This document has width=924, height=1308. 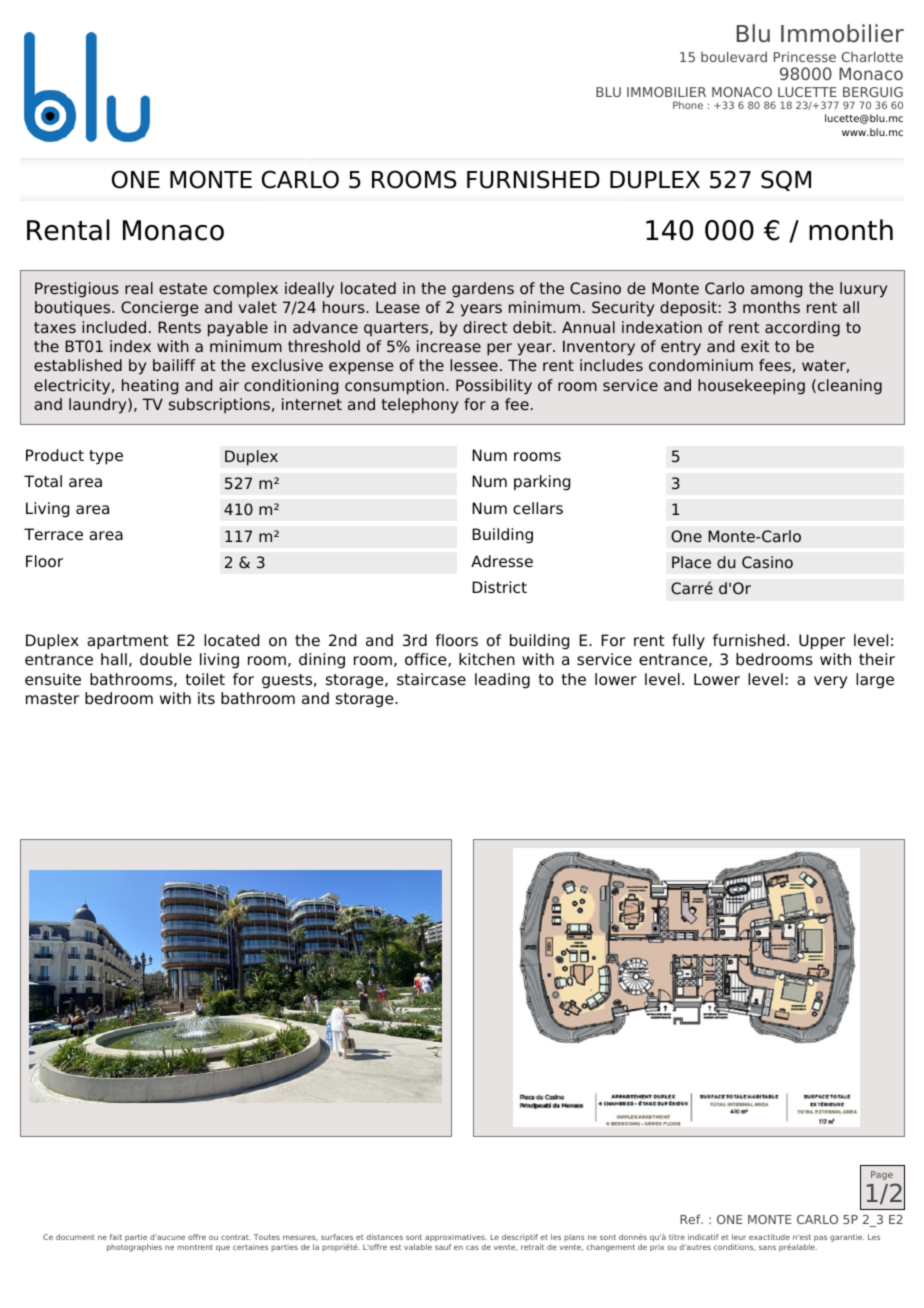 What do you see at coordinates (443, 1247) in the document?
I see `sauf` at bounding box center [443, 1247].
